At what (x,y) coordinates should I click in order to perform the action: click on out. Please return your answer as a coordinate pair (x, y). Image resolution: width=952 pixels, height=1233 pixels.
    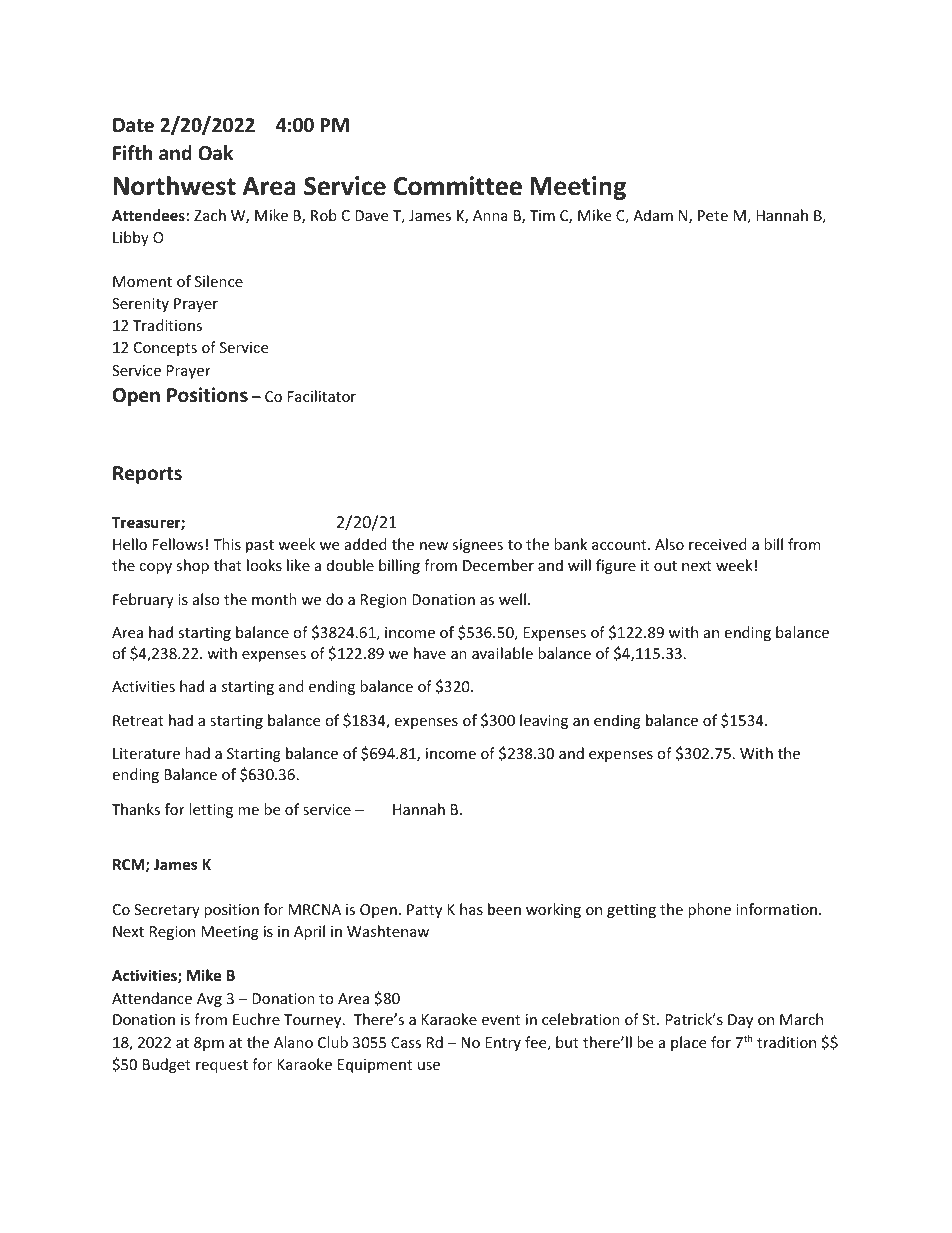
    Looking at the image, I should click on (665, 566).
